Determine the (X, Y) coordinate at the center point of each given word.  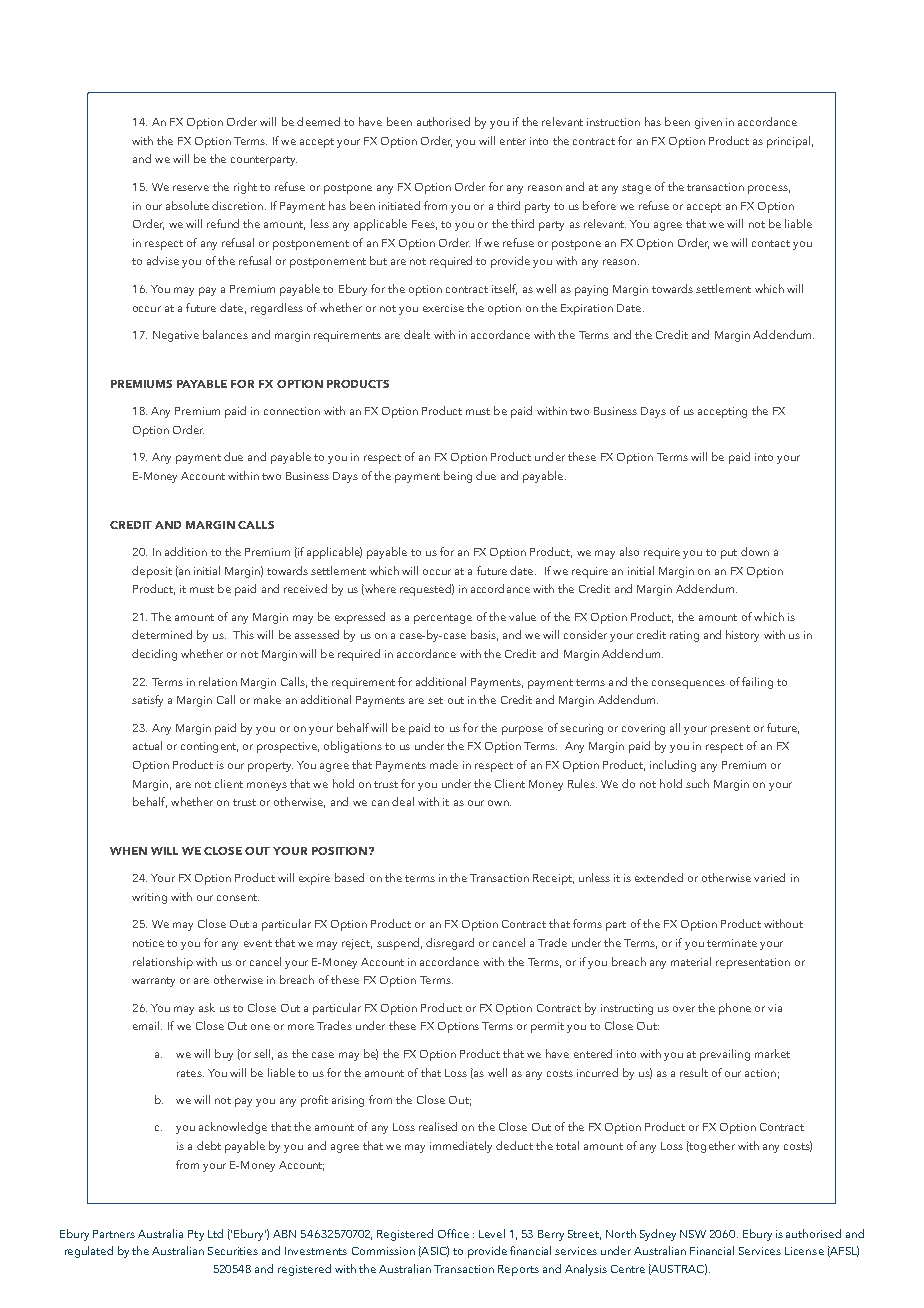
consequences (688, 684)
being (458, 477)
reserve (191, 188)
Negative (176, 336)
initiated (399, 205)
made (444, 764)
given (708, 123)
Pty (196, 1235)
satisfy (147, 701)
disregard (450, 944)
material (691, 961)
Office (453, 1233)
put (729, 554)
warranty (153, 982)
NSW (693, 1234)
